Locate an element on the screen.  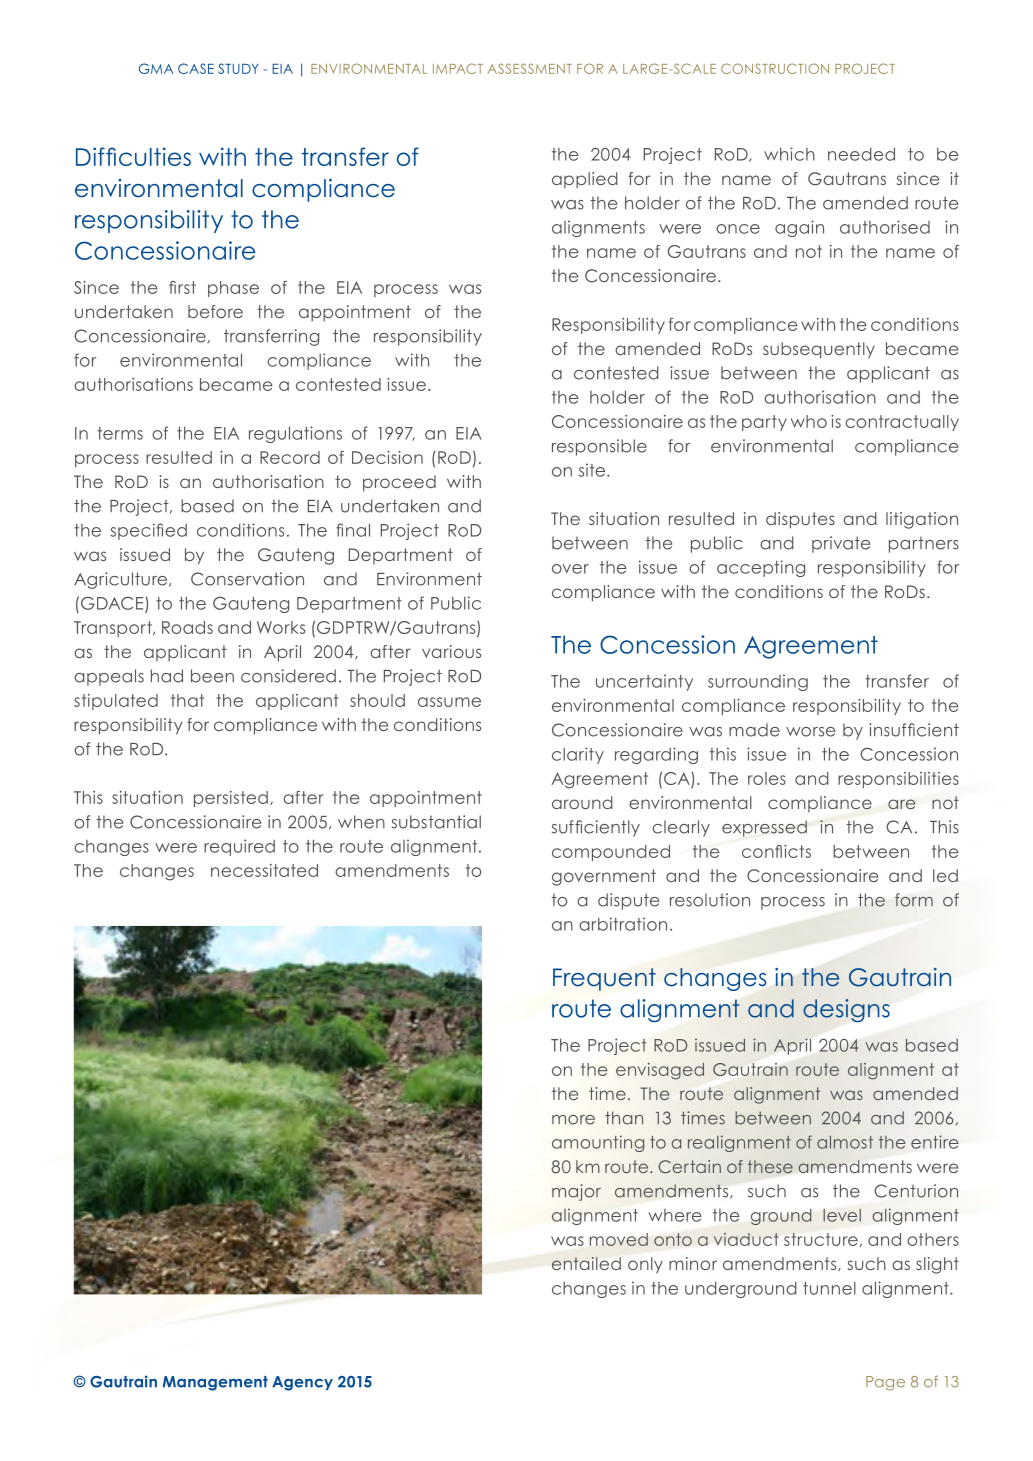
Page is located at coordinates (885, 1383).
